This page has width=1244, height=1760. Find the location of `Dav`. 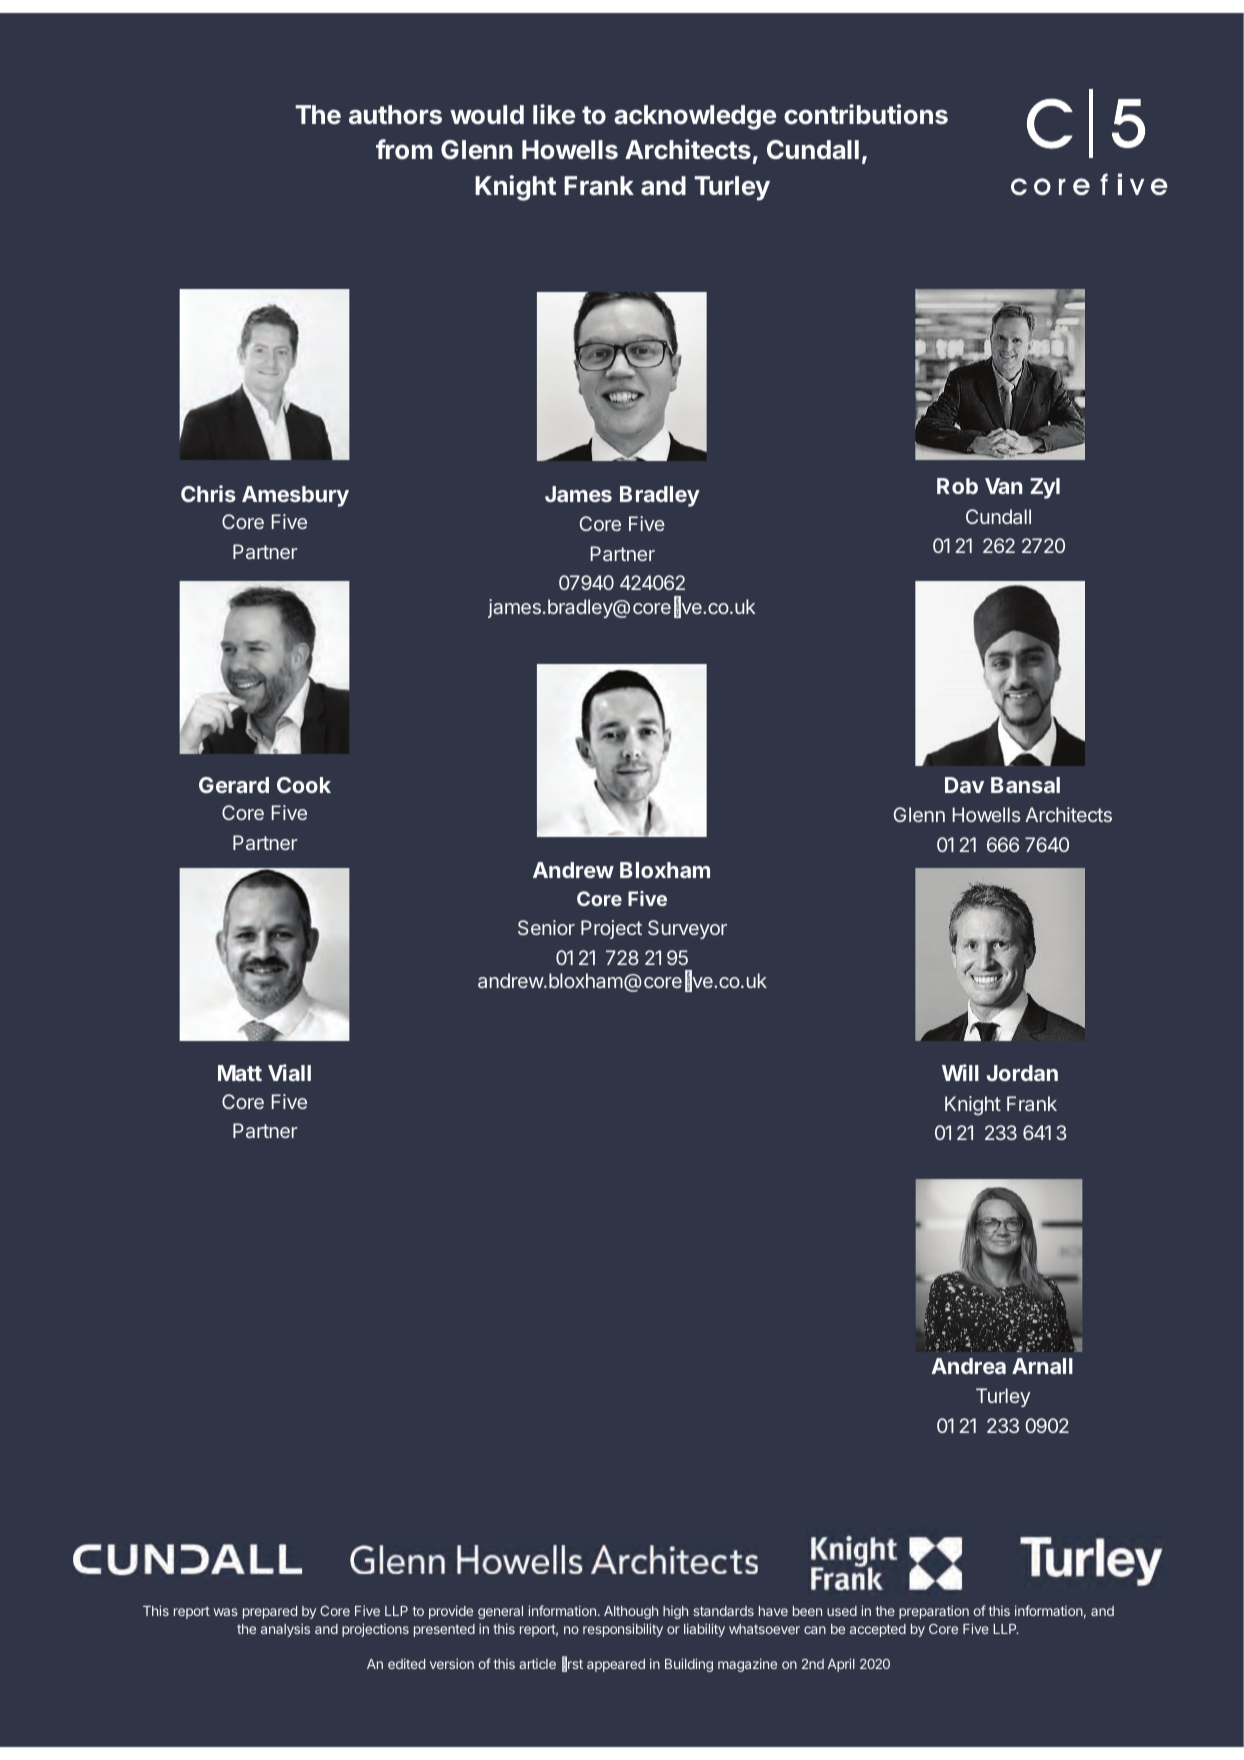

Dav is located at coordinates (964, 785).
